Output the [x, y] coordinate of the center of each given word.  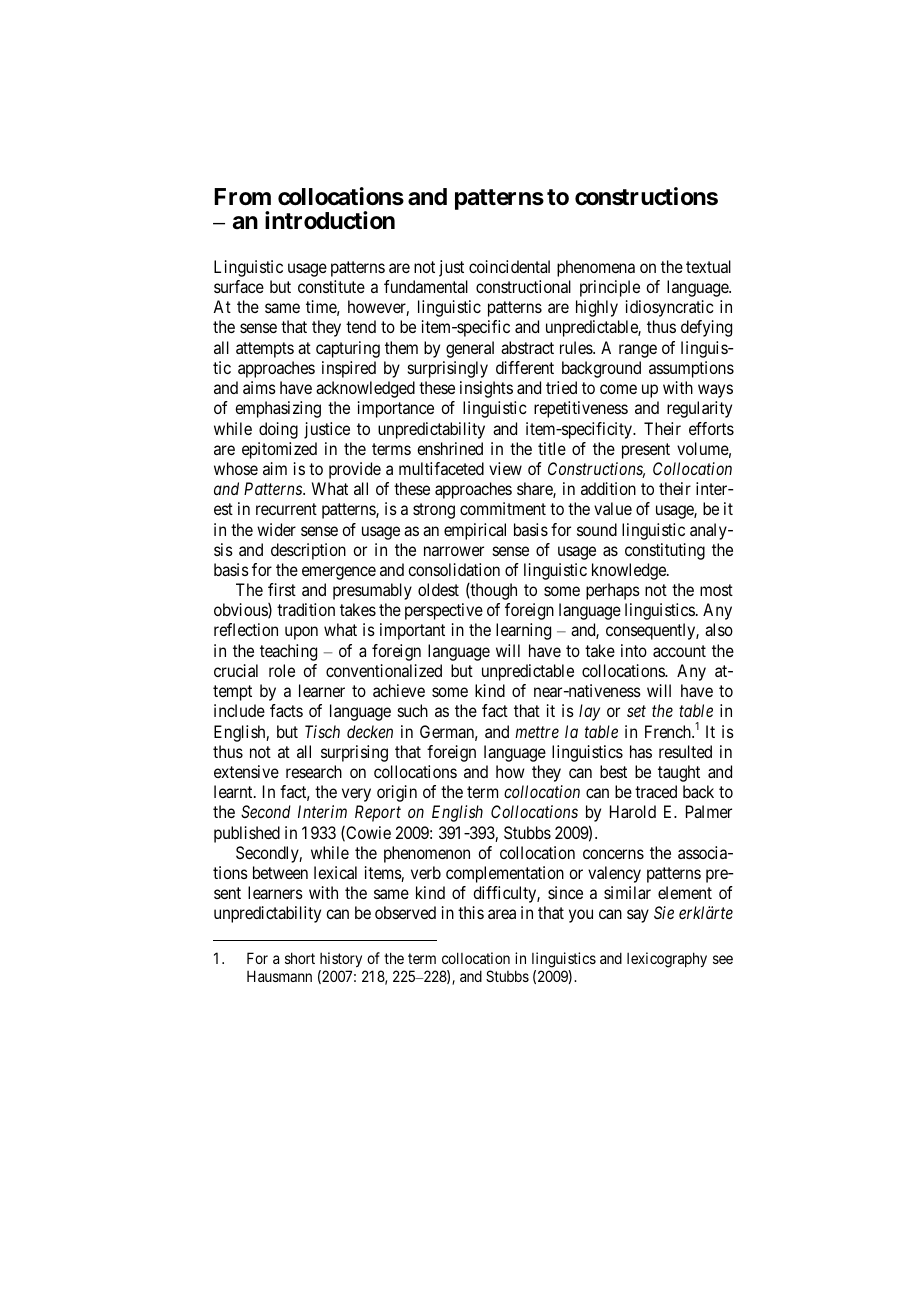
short [300, 958]
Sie [664, 912]
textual [708, 266]
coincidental [509, 266]
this [471, 912]
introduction [330, 220]
